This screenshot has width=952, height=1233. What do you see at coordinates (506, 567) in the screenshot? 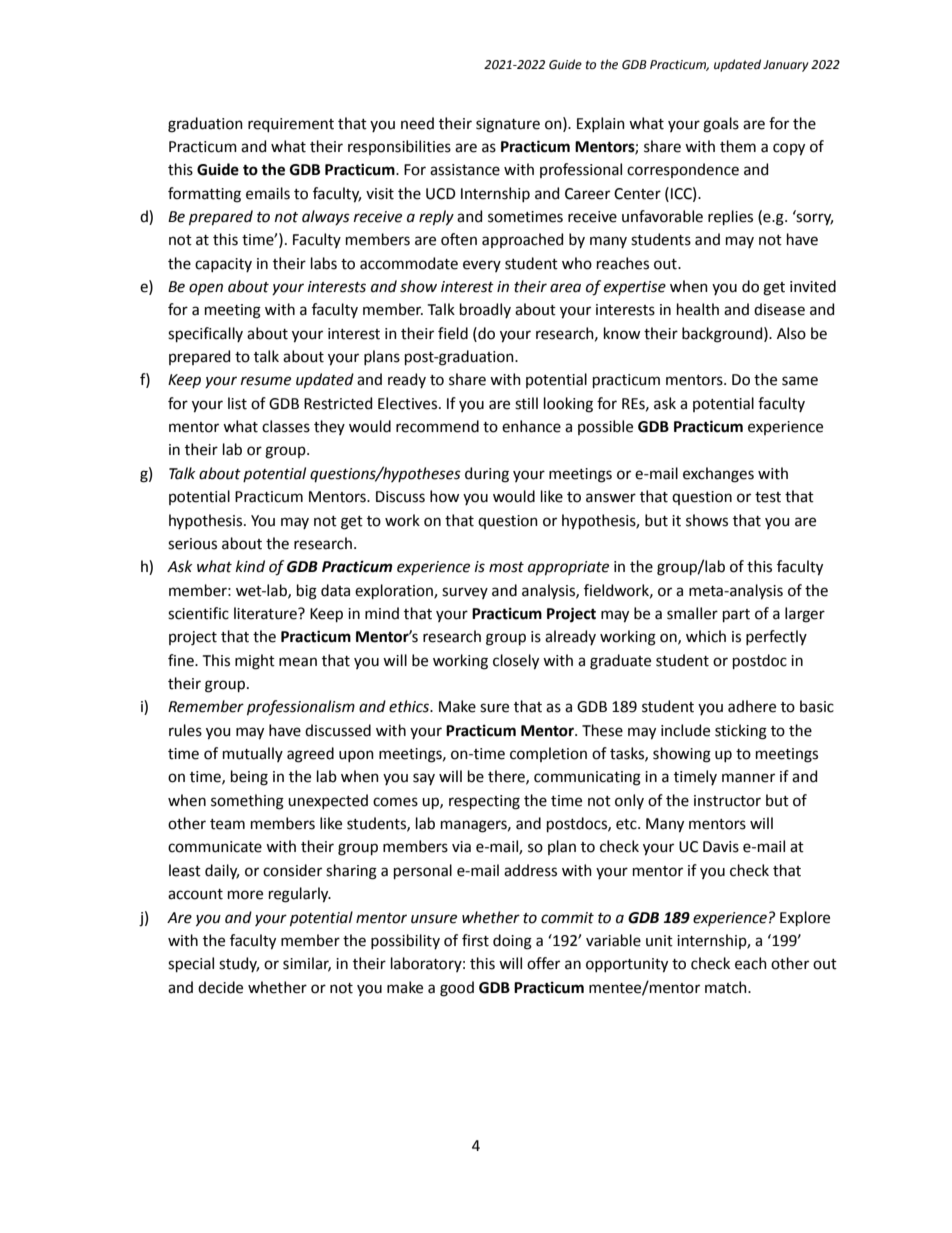
I see `most` at bounding box center [506, 567].
